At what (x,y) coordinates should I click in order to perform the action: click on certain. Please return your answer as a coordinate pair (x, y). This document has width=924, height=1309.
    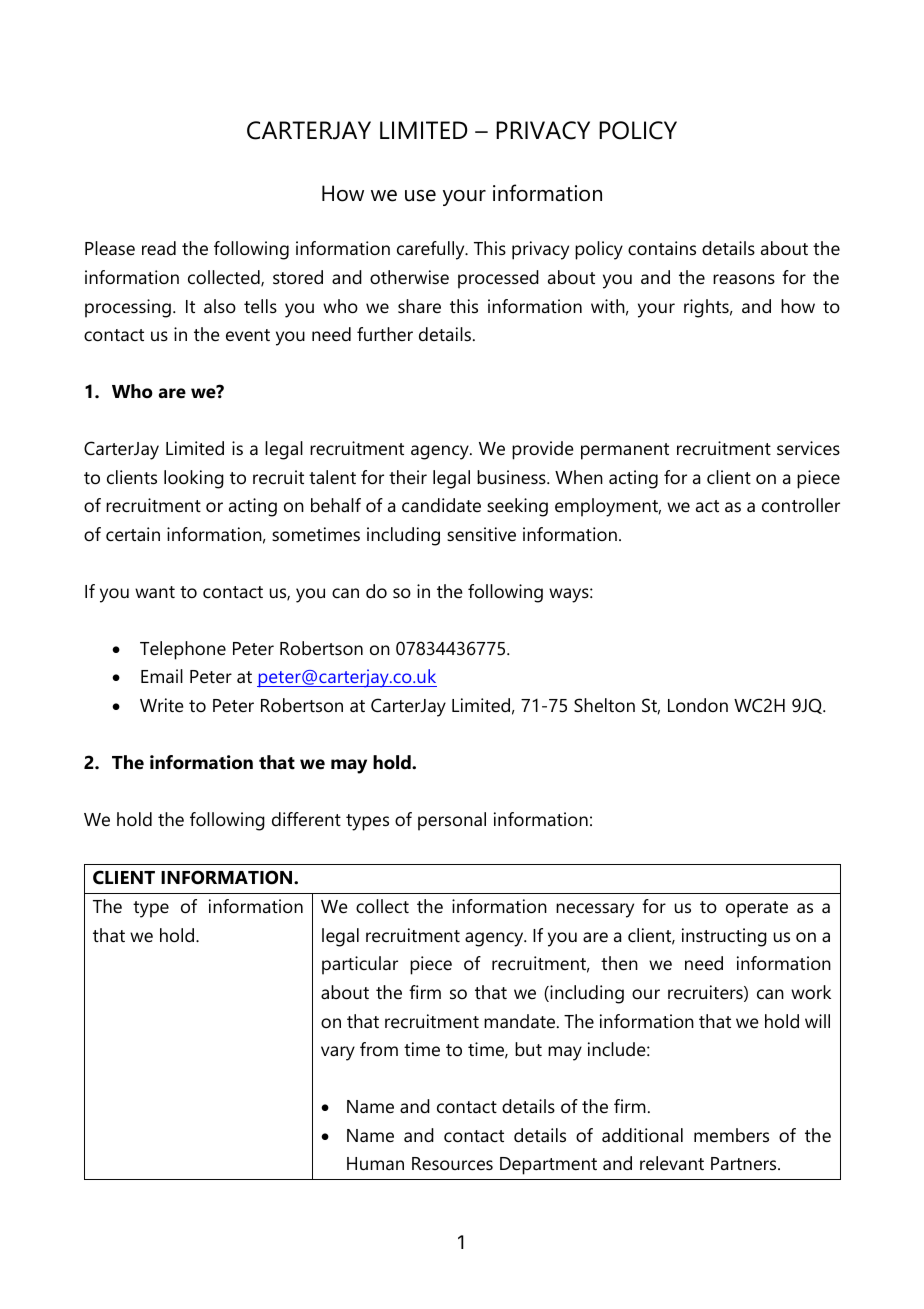
    Looking at the image, I should click on (133, 534).
